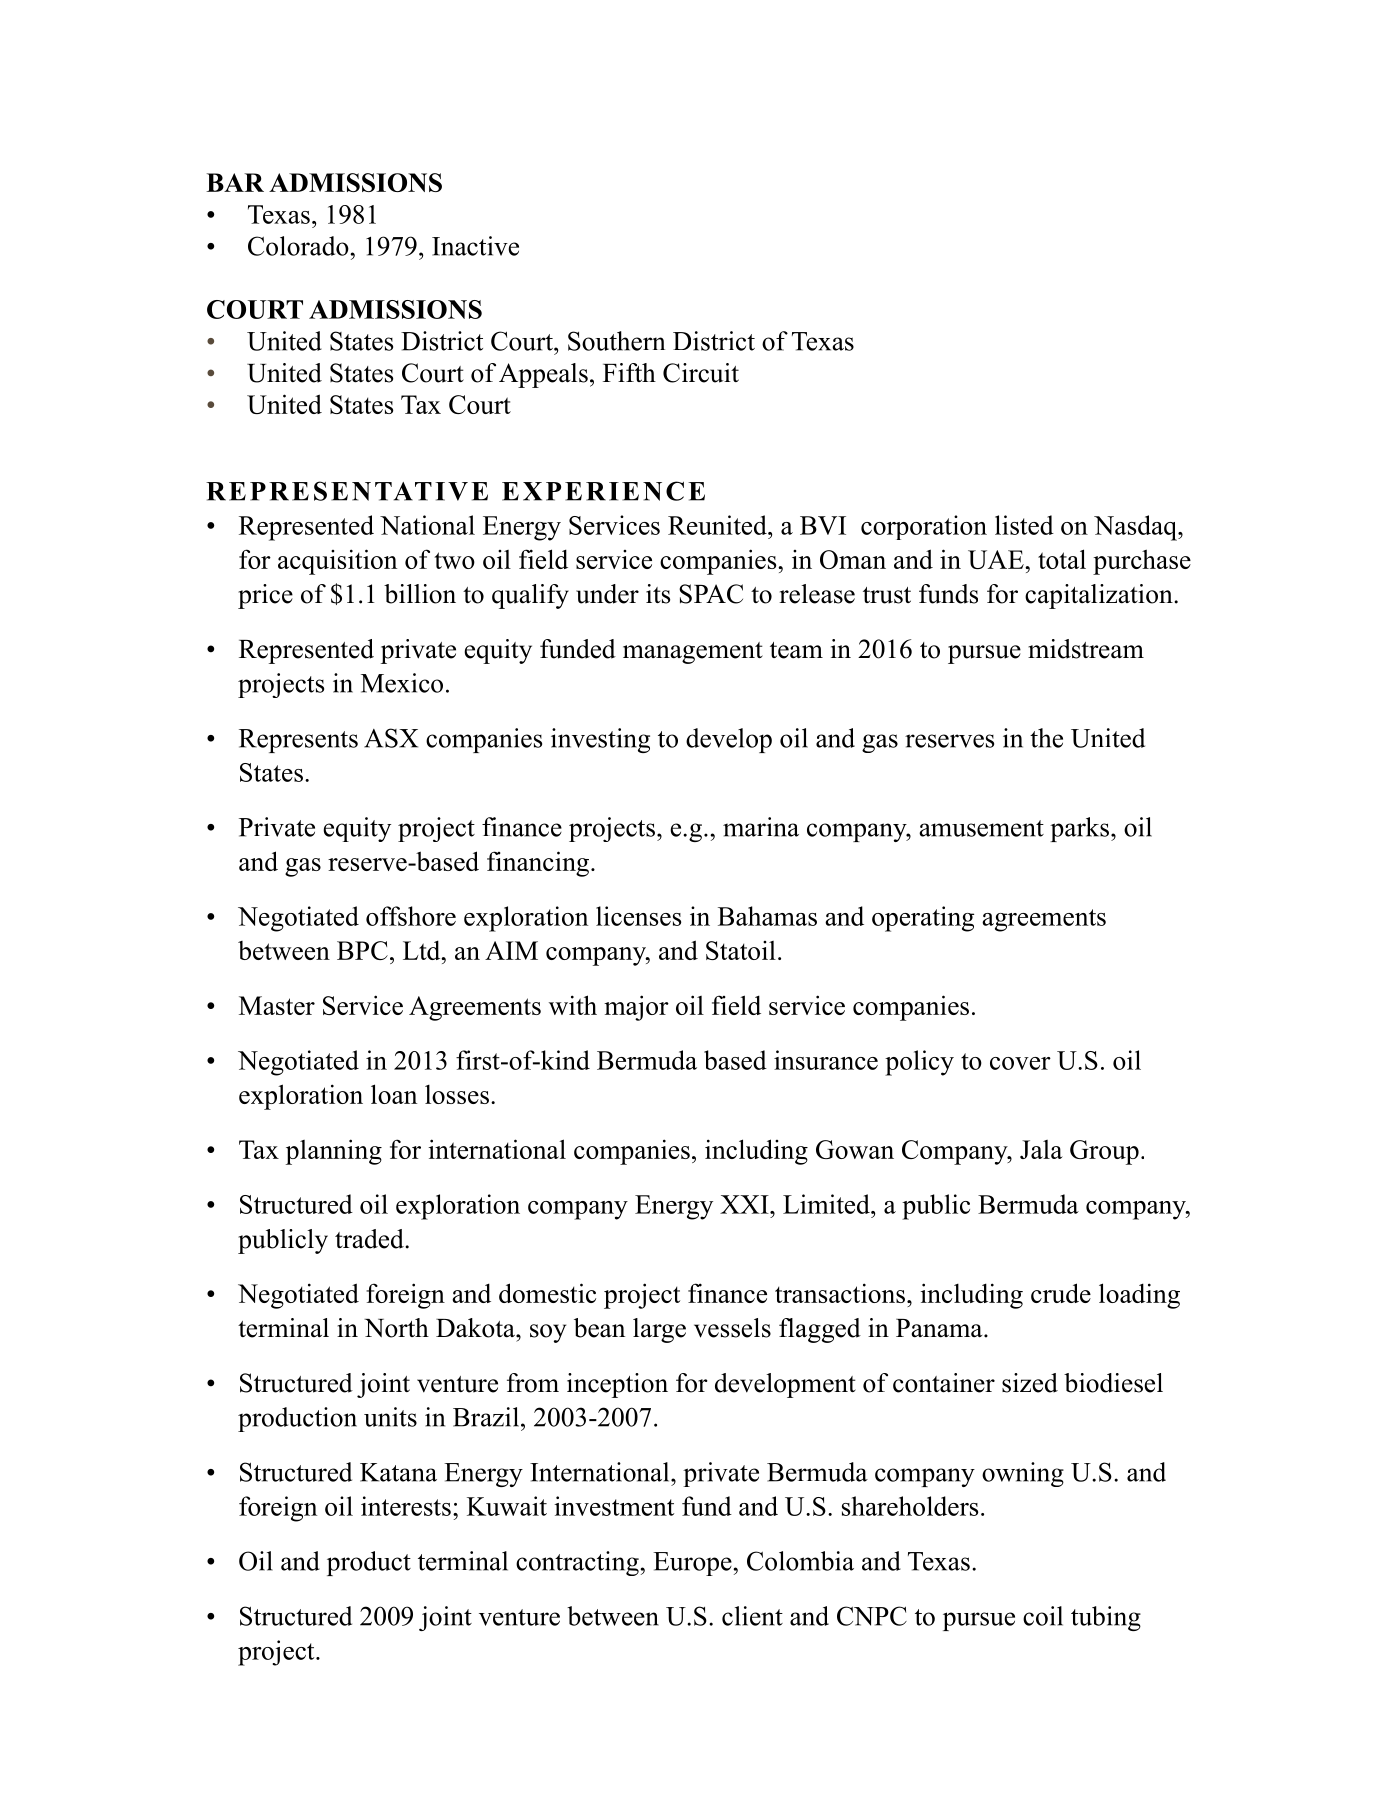 This document has width=1400, height=1811. Describe the element at coordinates (406, 1506) in the document. I see `interests` at that location.
